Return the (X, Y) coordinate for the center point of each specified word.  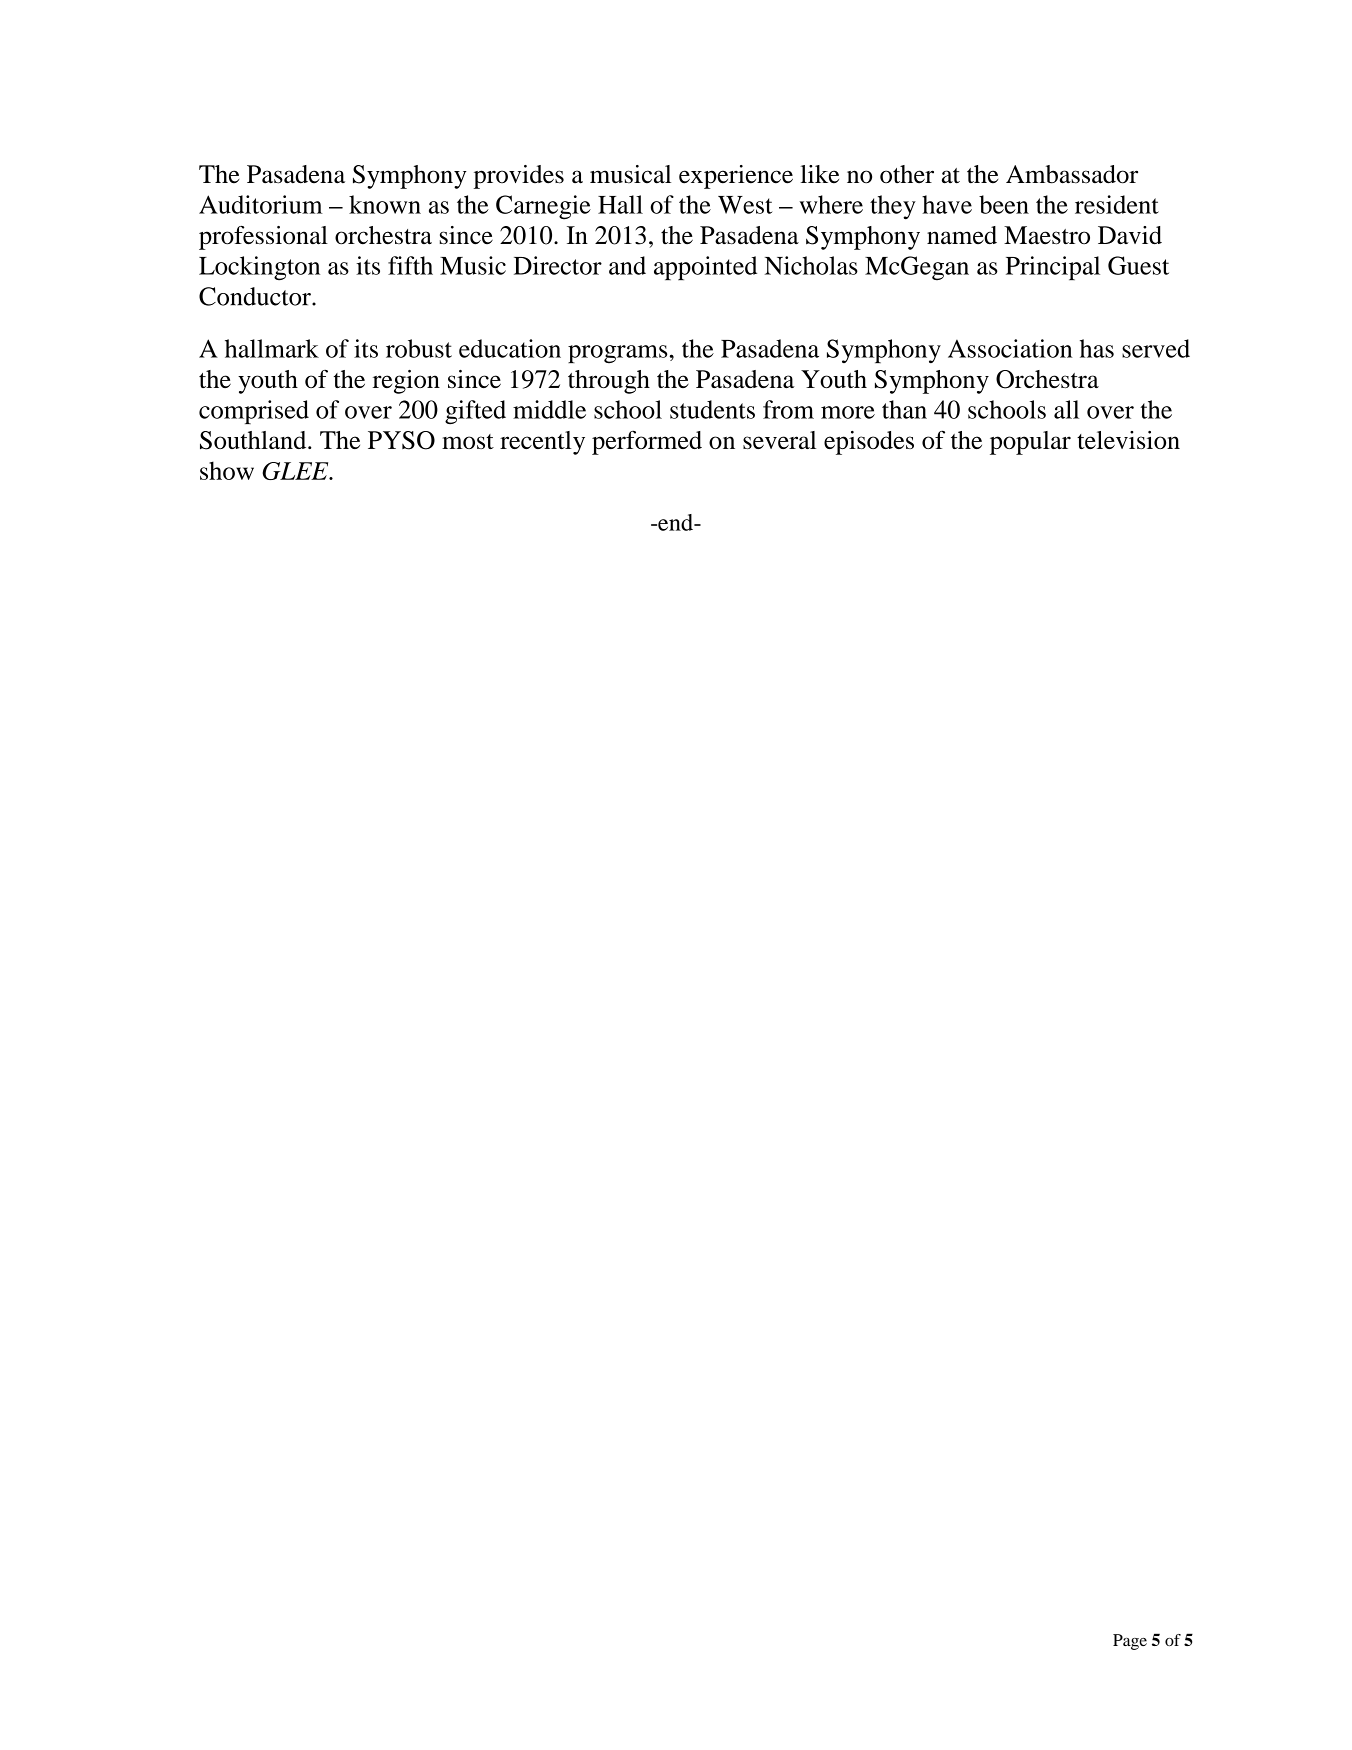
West (745, 205)
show (227, 470)
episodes (869, 443)
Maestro (1047, 235)
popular (1030, 443)
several (779, 440)
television (1128, 440)
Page (1130, 1642)
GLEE (296, 471)
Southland (254, 440)
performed (647, 442)
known (385, 204)
